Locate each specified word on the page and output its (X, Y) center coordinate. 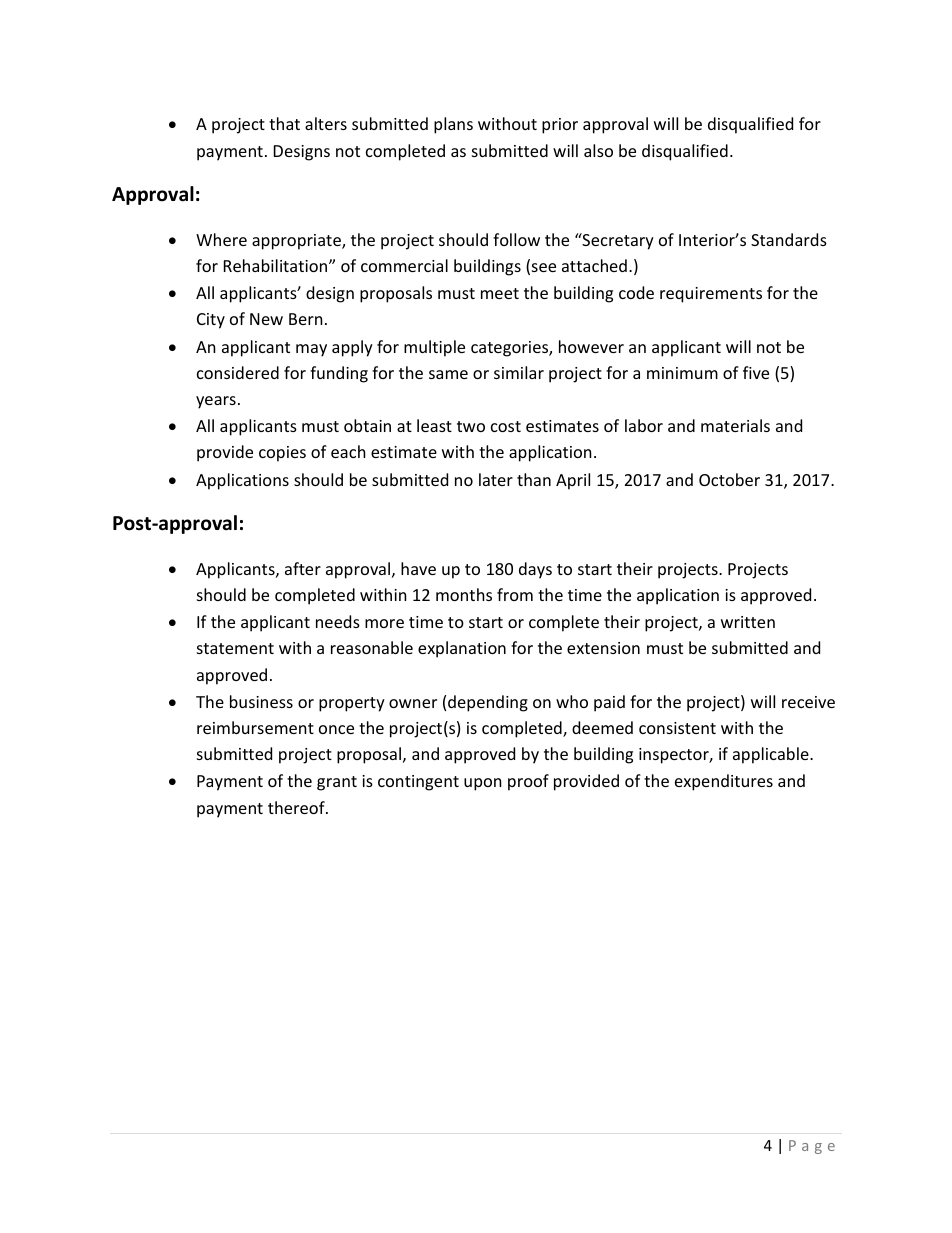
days (535, 570)
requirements (711, 295)
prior (560, 126)
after (303, 568)
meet (500, 293)
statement (235, 648)
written (748, 622)
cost (506, 426)
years (216, 402)
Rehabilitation (277, 265)
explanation (462, 649)
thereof (297, 807)
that (284, 123)
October (729, 479)
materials (735, 425)
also (598, 150)
